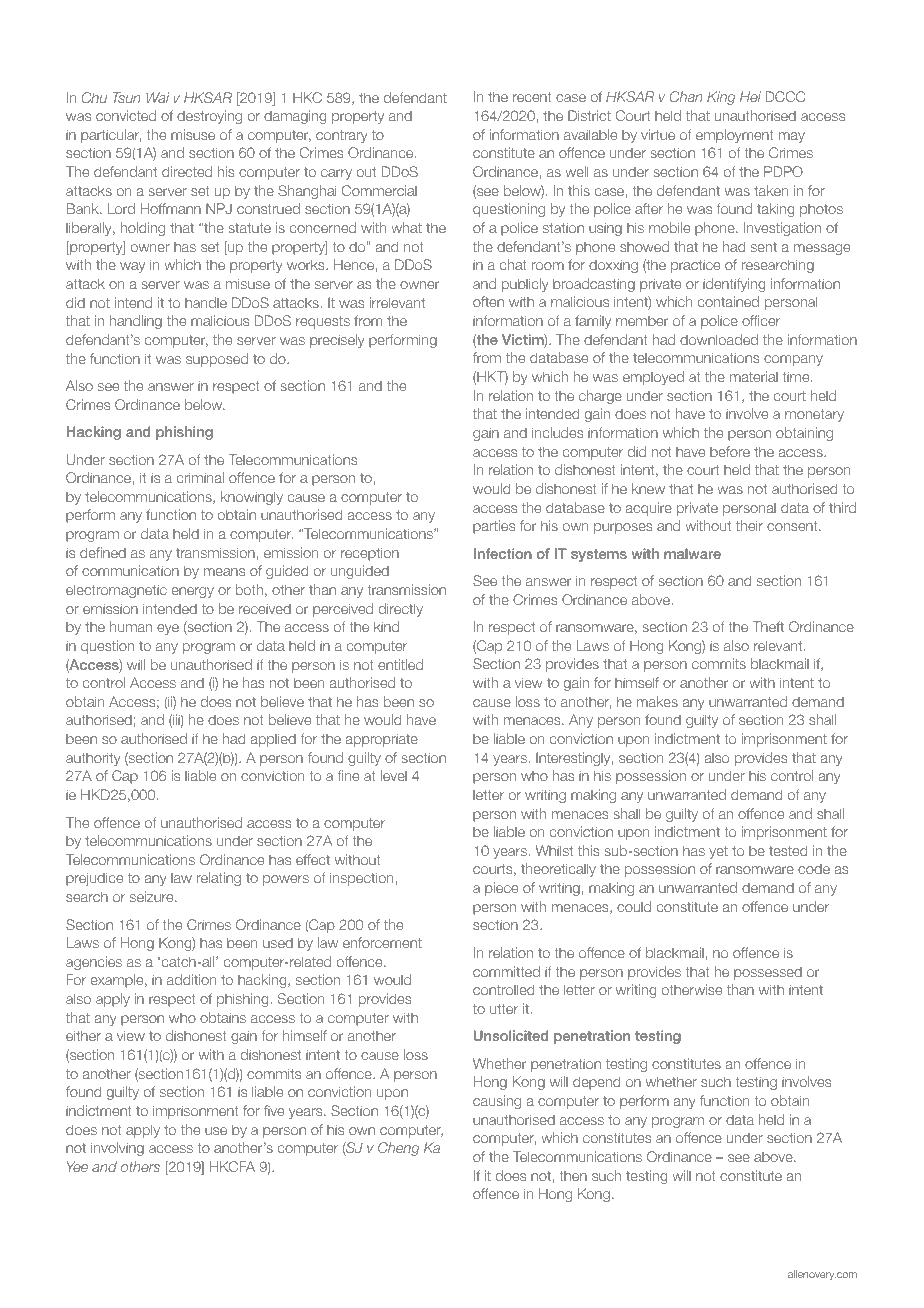 The width and height of the image is (924, 1308). What do you see at coordinates (398, 1149) in the image?
I see `Cheng` at bounding box center [398, 1149].
